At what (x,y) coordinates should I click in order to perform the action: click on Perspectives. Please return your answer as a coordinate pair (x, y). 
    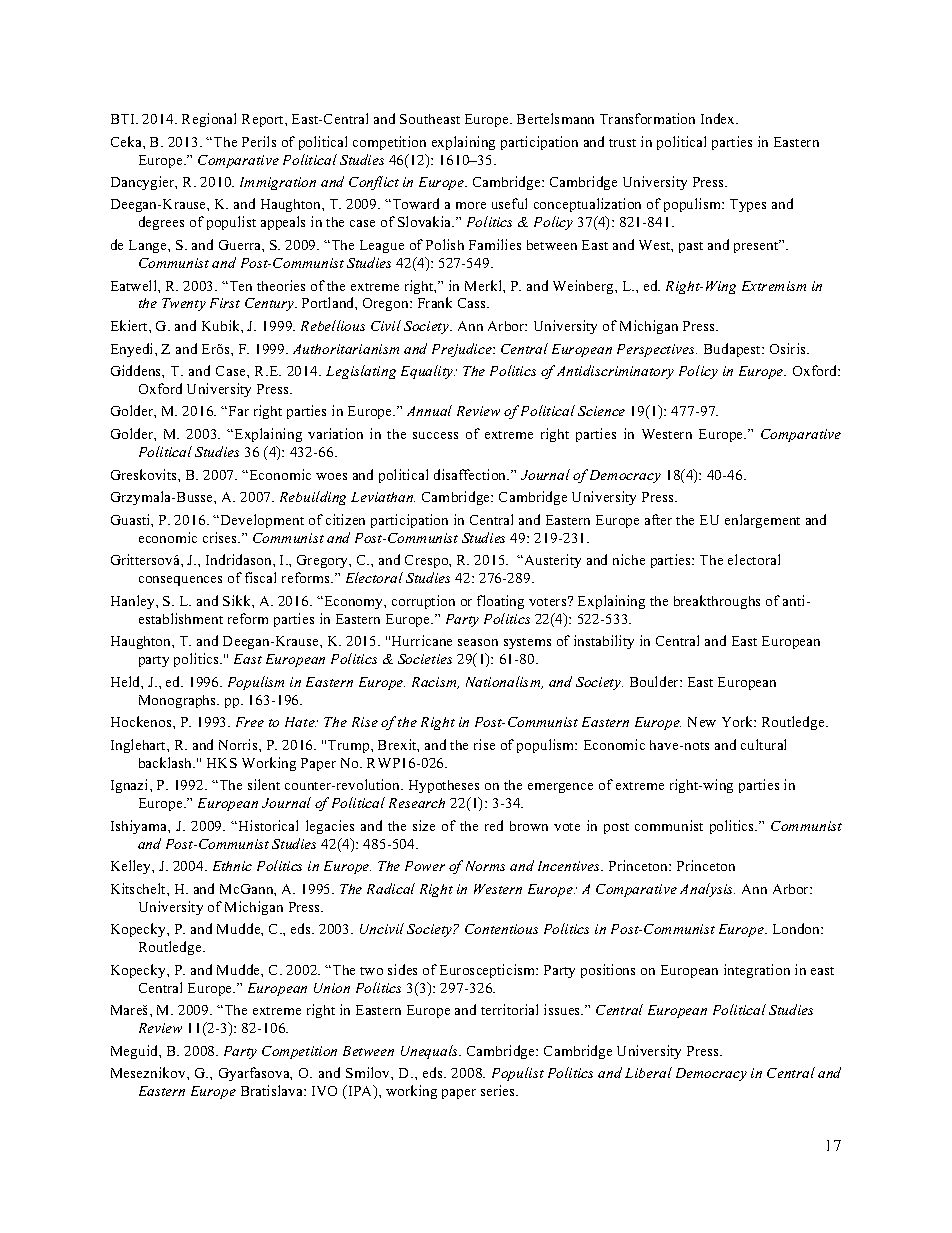
    Looking at the image, I should click on (657, 350).
